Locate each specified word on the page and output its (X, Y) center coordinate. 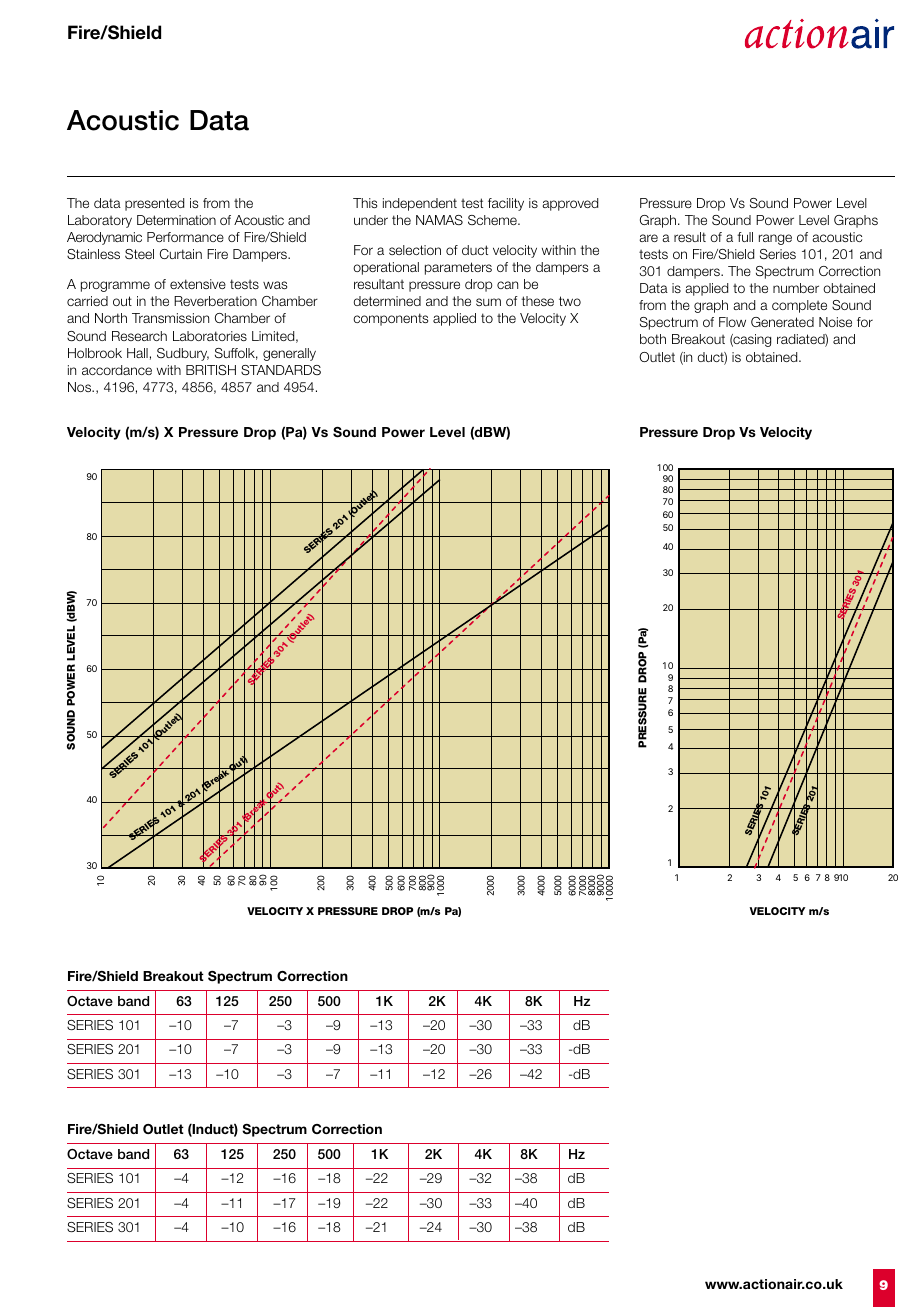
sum (488, 302)
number (796, 288)
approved (570, 204)
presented (154, 204)
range (775, 239)
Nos (81, 387)
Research (139, 336)
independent (420, 204)
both (653, 339)
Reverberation (215, 301)
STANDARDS (281, 370)
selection (415, 250)
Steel (139, 254)
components (390, 319)
